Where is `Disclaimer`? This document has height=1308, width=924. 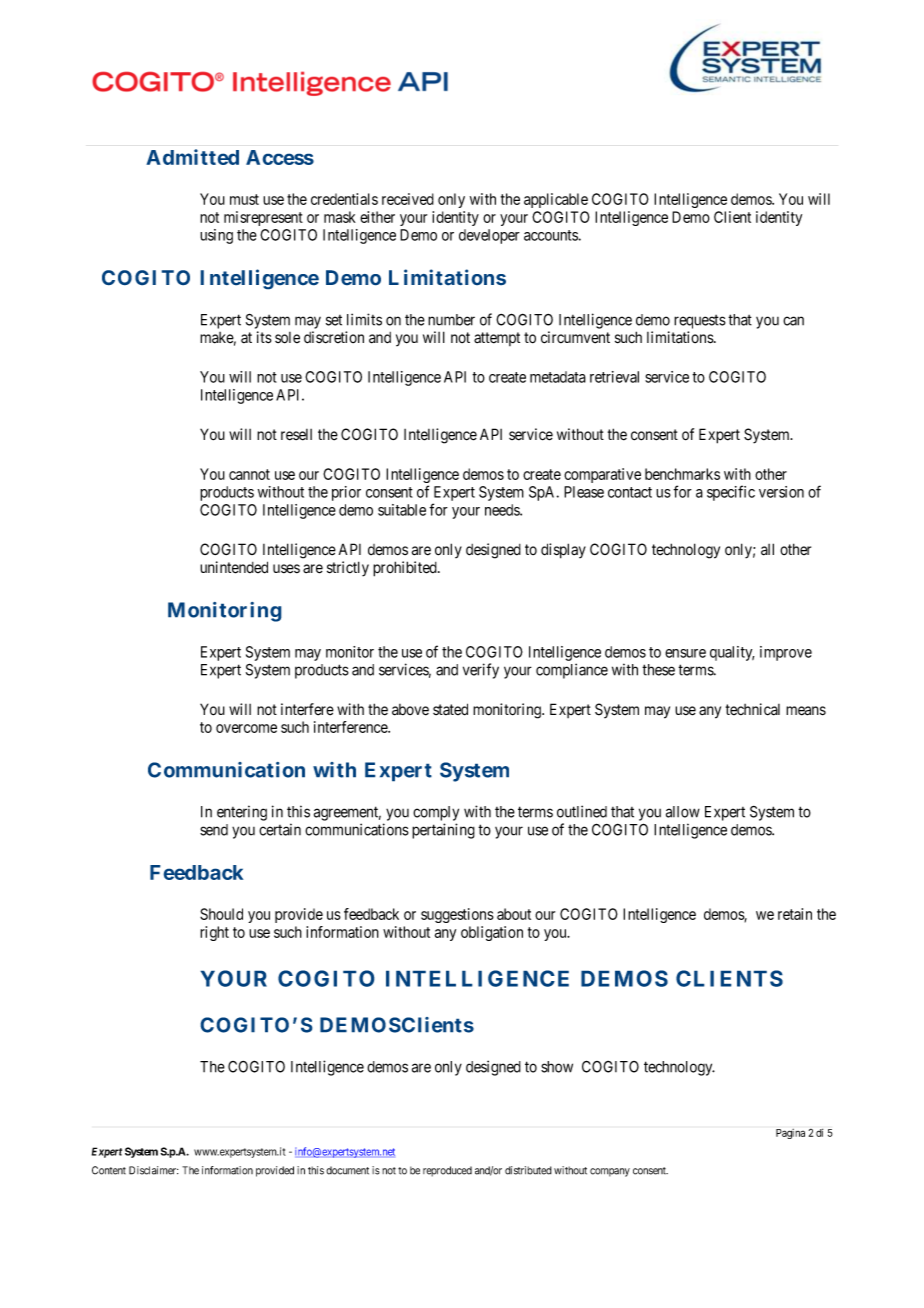 Disclaimer is located at coordinates (153, 1170).
